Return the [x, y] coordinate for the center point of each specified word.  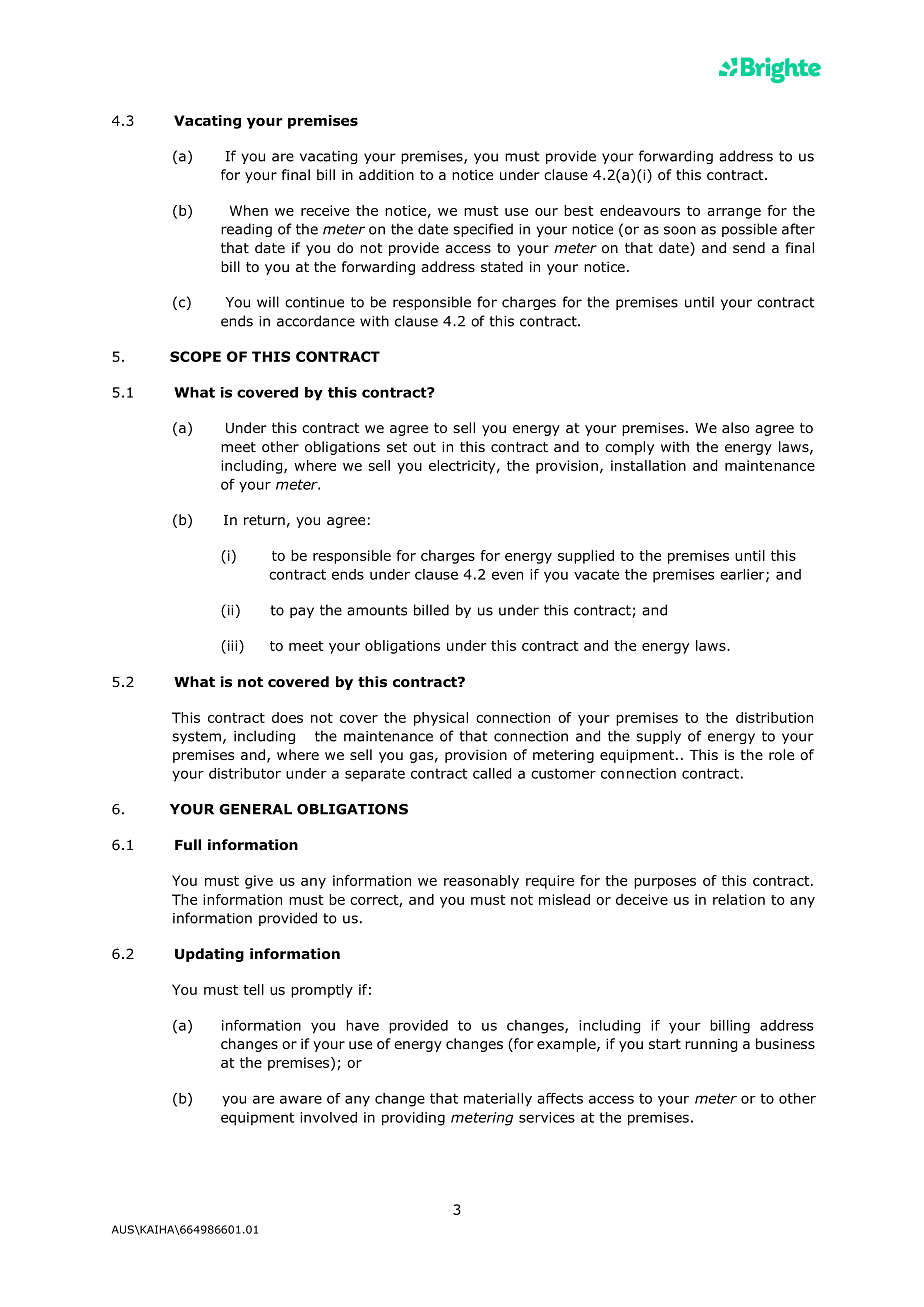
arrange [734, 213]
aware [301, 1099]
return [264, 520]
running [711, 1045]
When [249, 210]
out [424, 447]
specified [483, 230]
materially [498, 1100]
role [781, 755]
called [492, 773]
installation [648, 465]
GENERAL [255, 809]
